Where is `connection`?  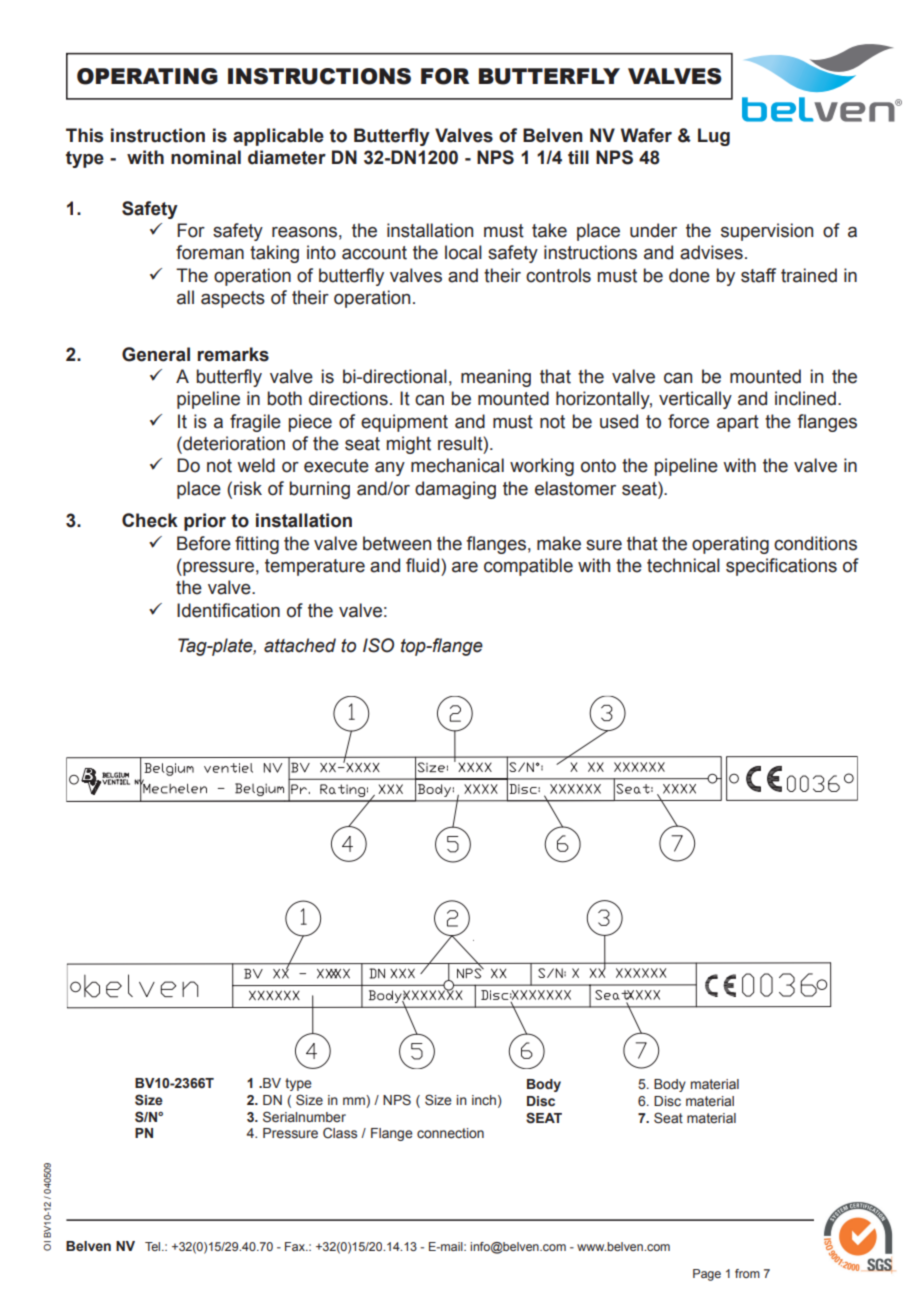 connection is located at coordinates (450, 1133).
